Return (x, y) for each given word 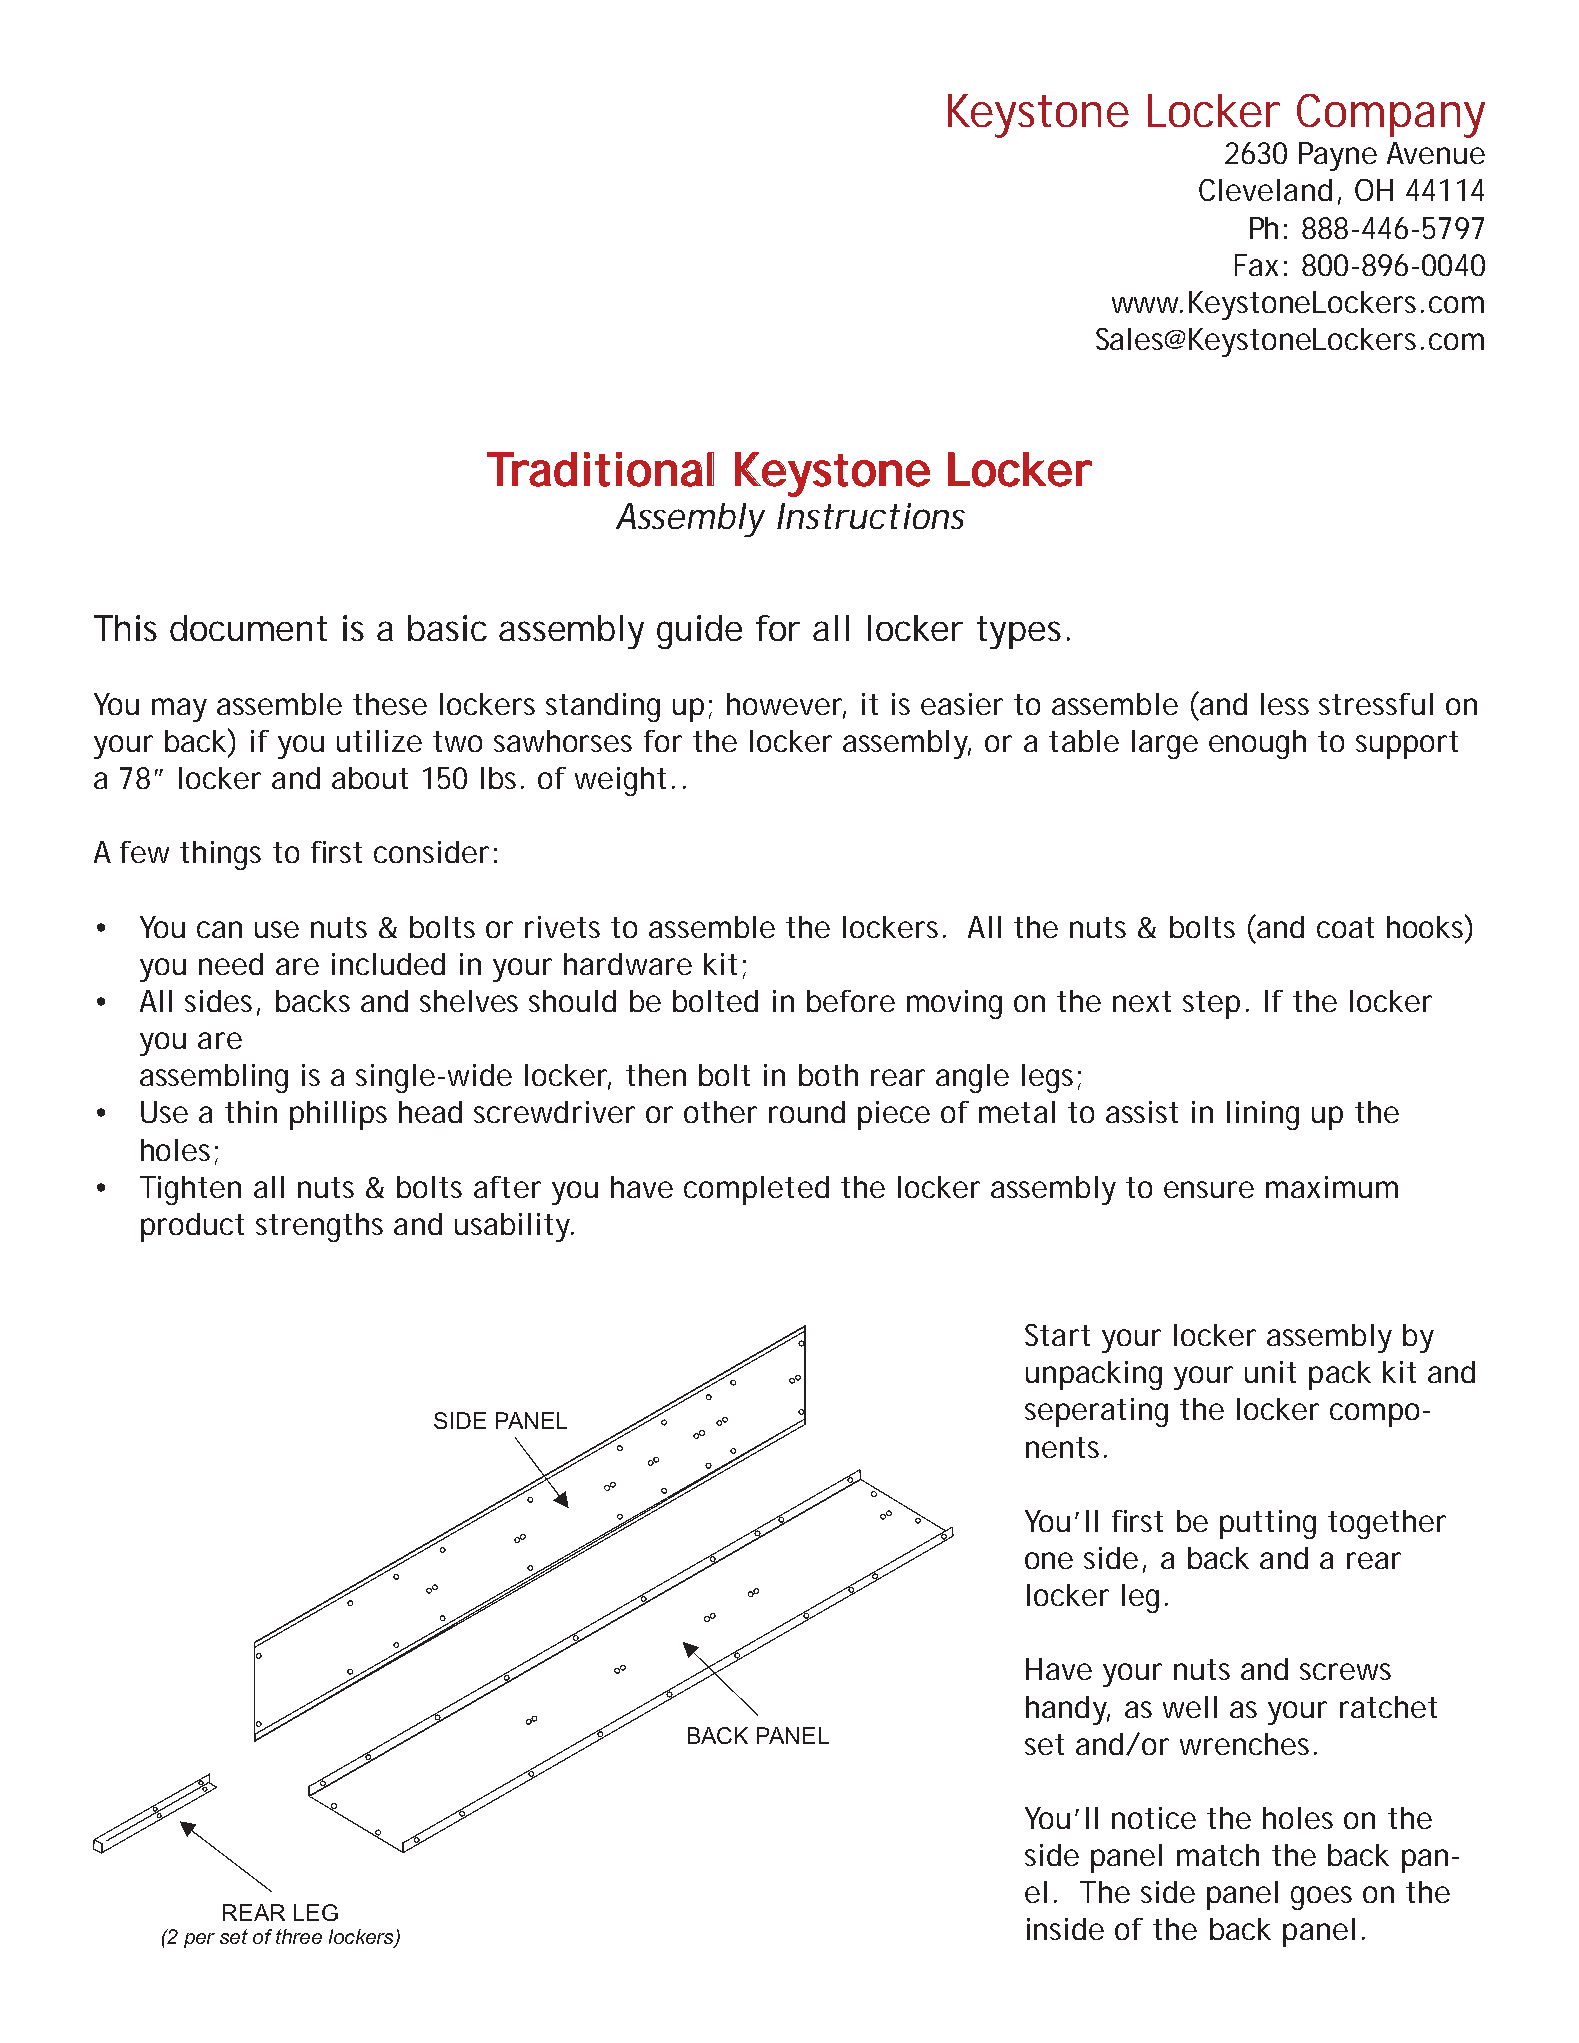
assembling (214, 1078)
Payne (1338, 156)
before (851, 1001)
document (248, 628)
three (299, 1936)
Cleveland (1265, 190)
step (1211, 1005)
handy (1068, 1710)
